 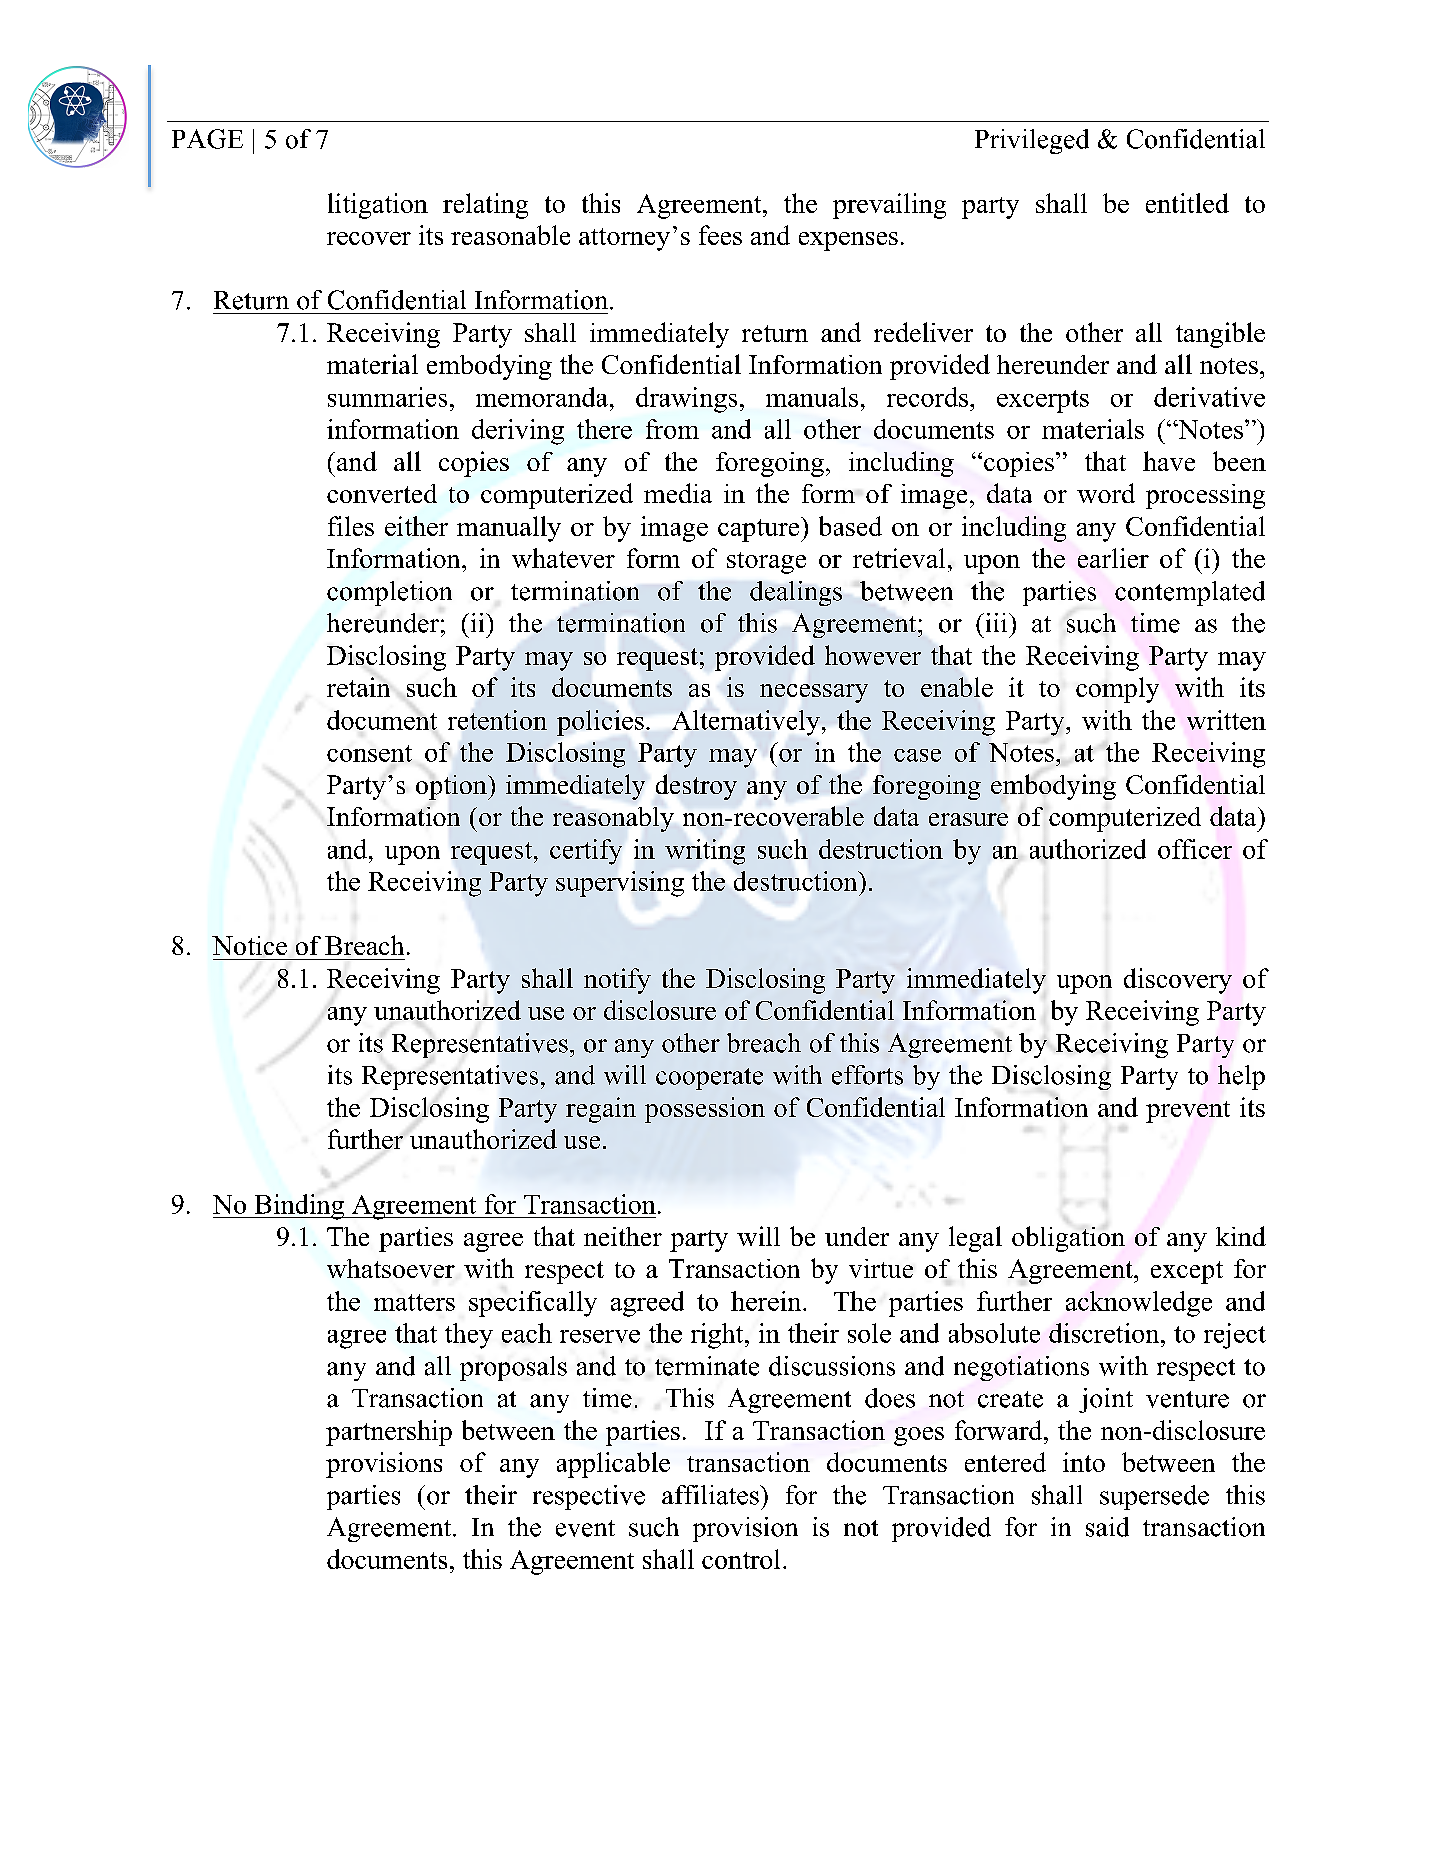 What do you see at coordinates (378, 206) in the image?
I see `litigation` at bounding box center [378, 206].
